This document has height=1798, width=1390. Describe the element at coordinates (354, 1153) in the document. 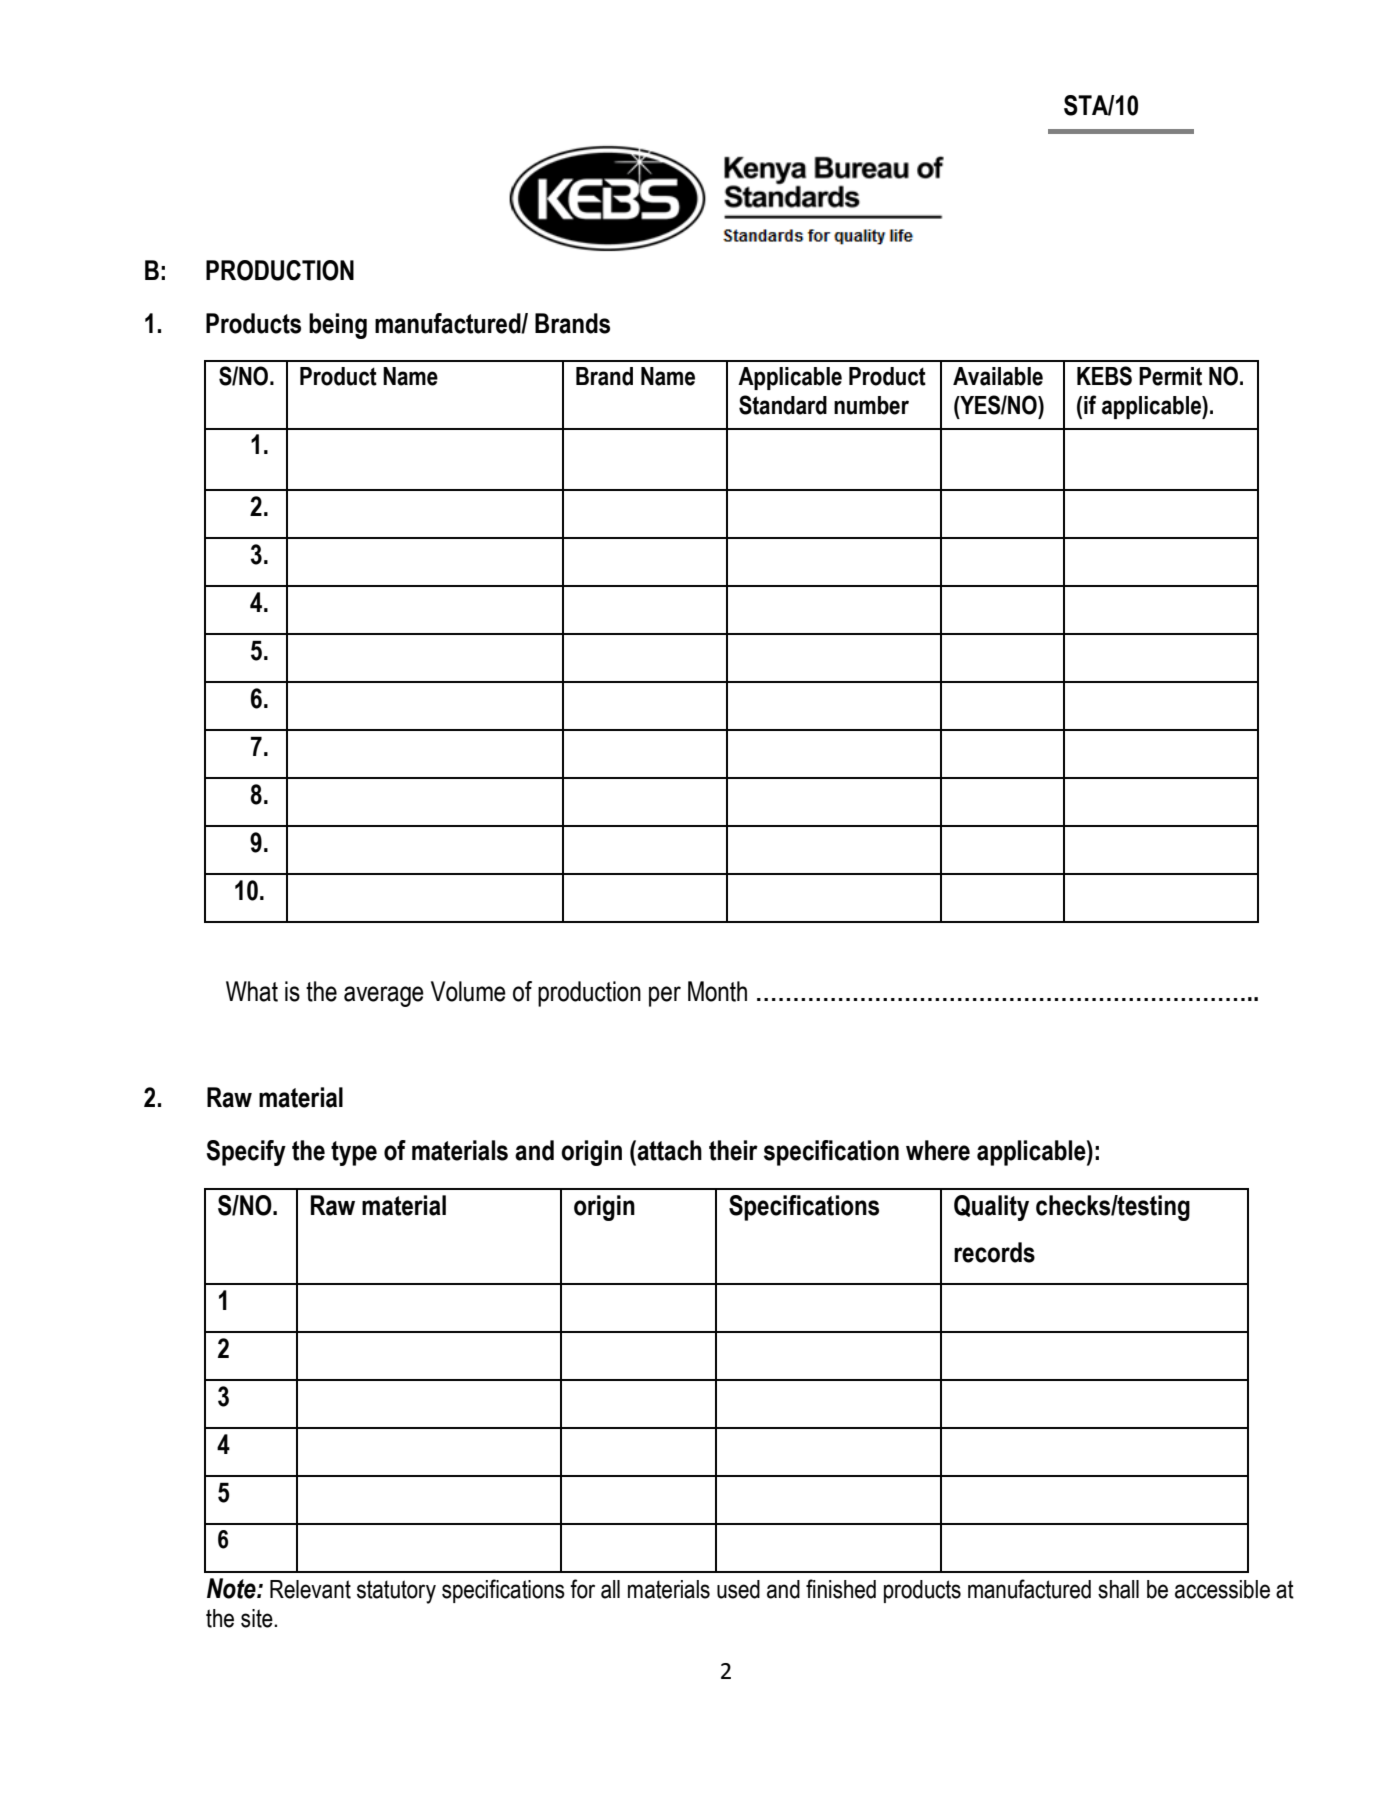

I see `type` at that location.
